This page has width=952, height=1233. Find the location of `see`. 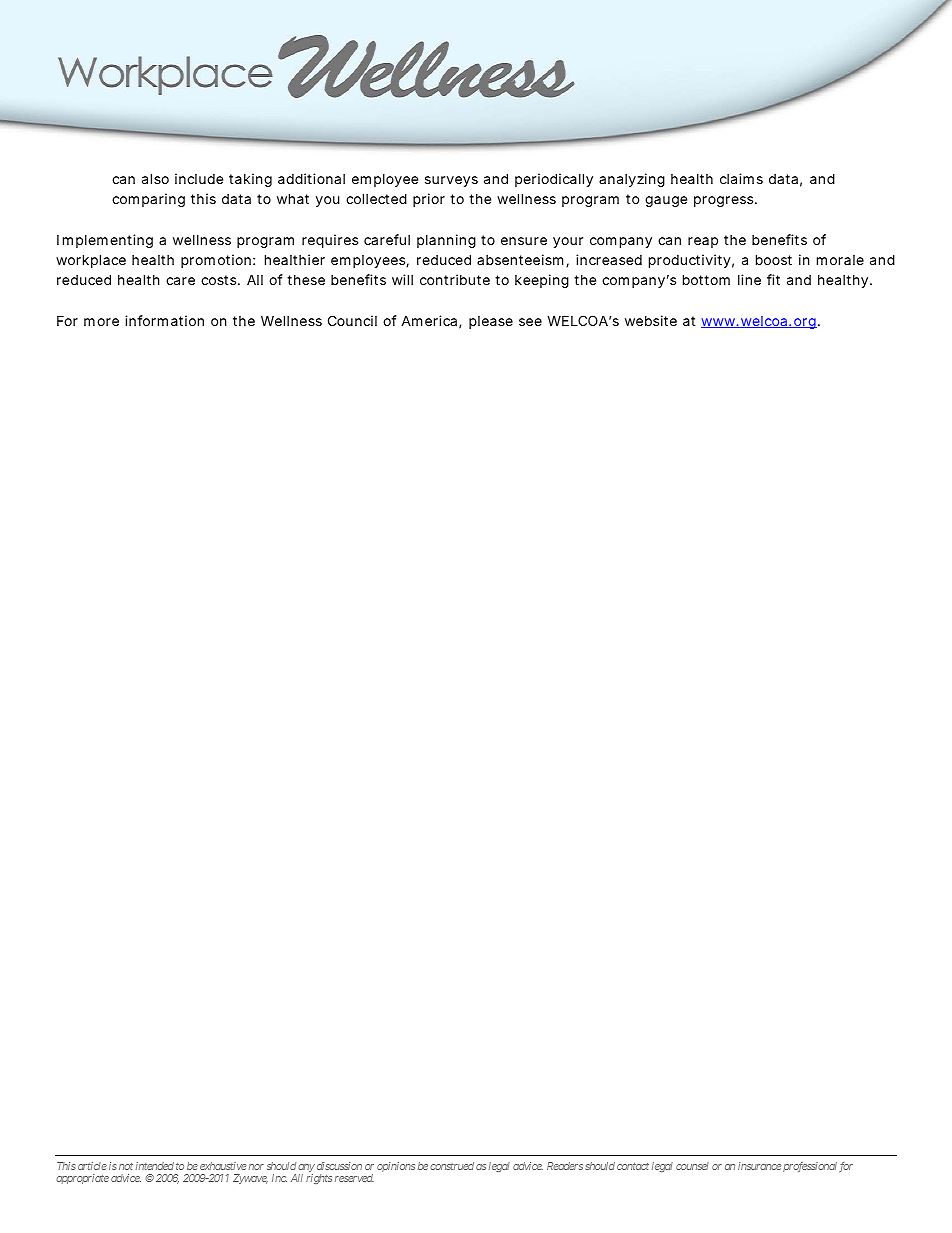

see is located at coordinates (530, 322).
